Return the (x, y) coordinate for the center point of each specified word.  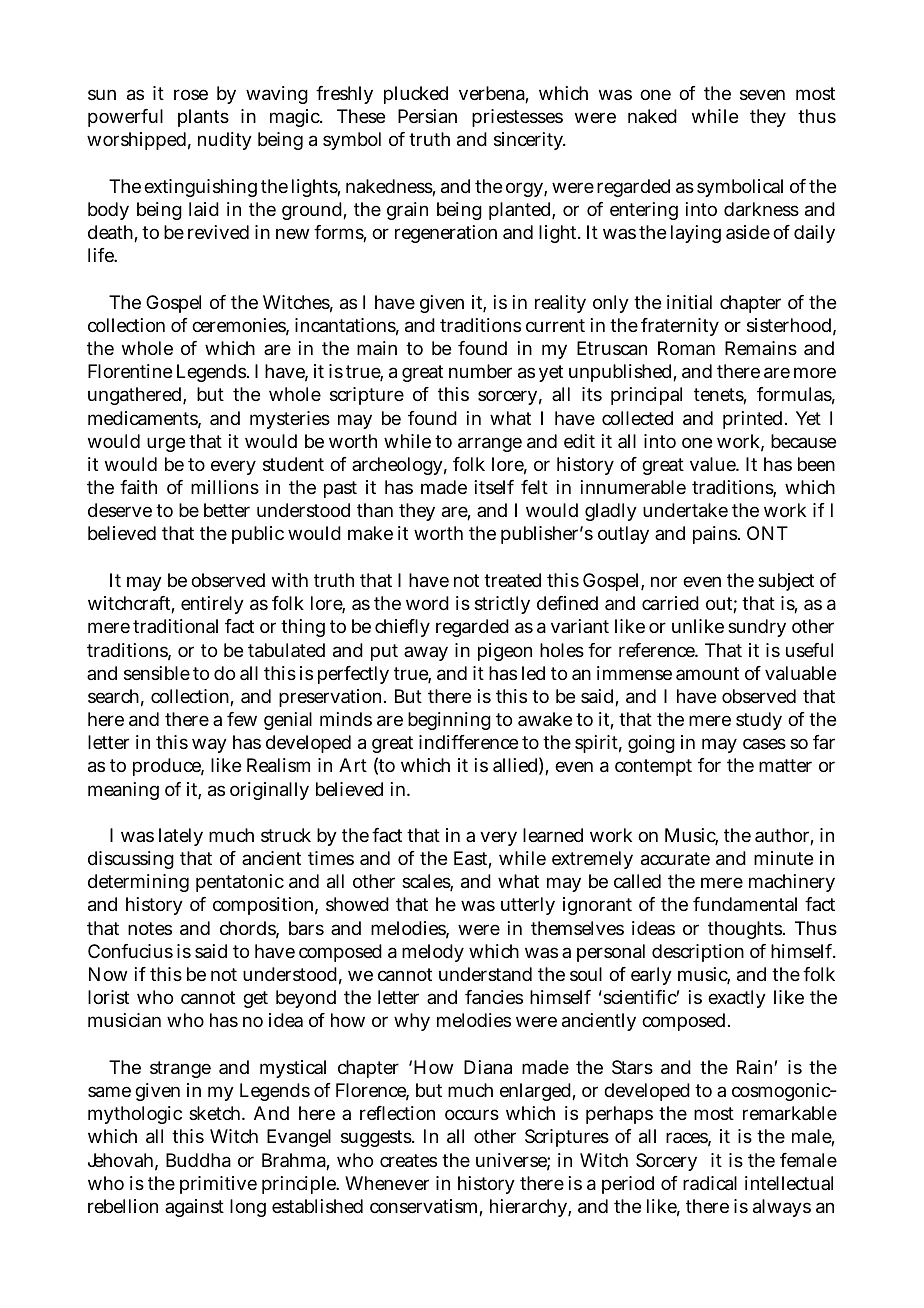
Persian (427, 116)
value (714, 464)
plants (203, 118)
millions (225, 487)
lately (181, 837)
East (473, 859)
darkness (761, 209)
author (784, 836)
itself (494, 487)
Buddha (198, 1160)
